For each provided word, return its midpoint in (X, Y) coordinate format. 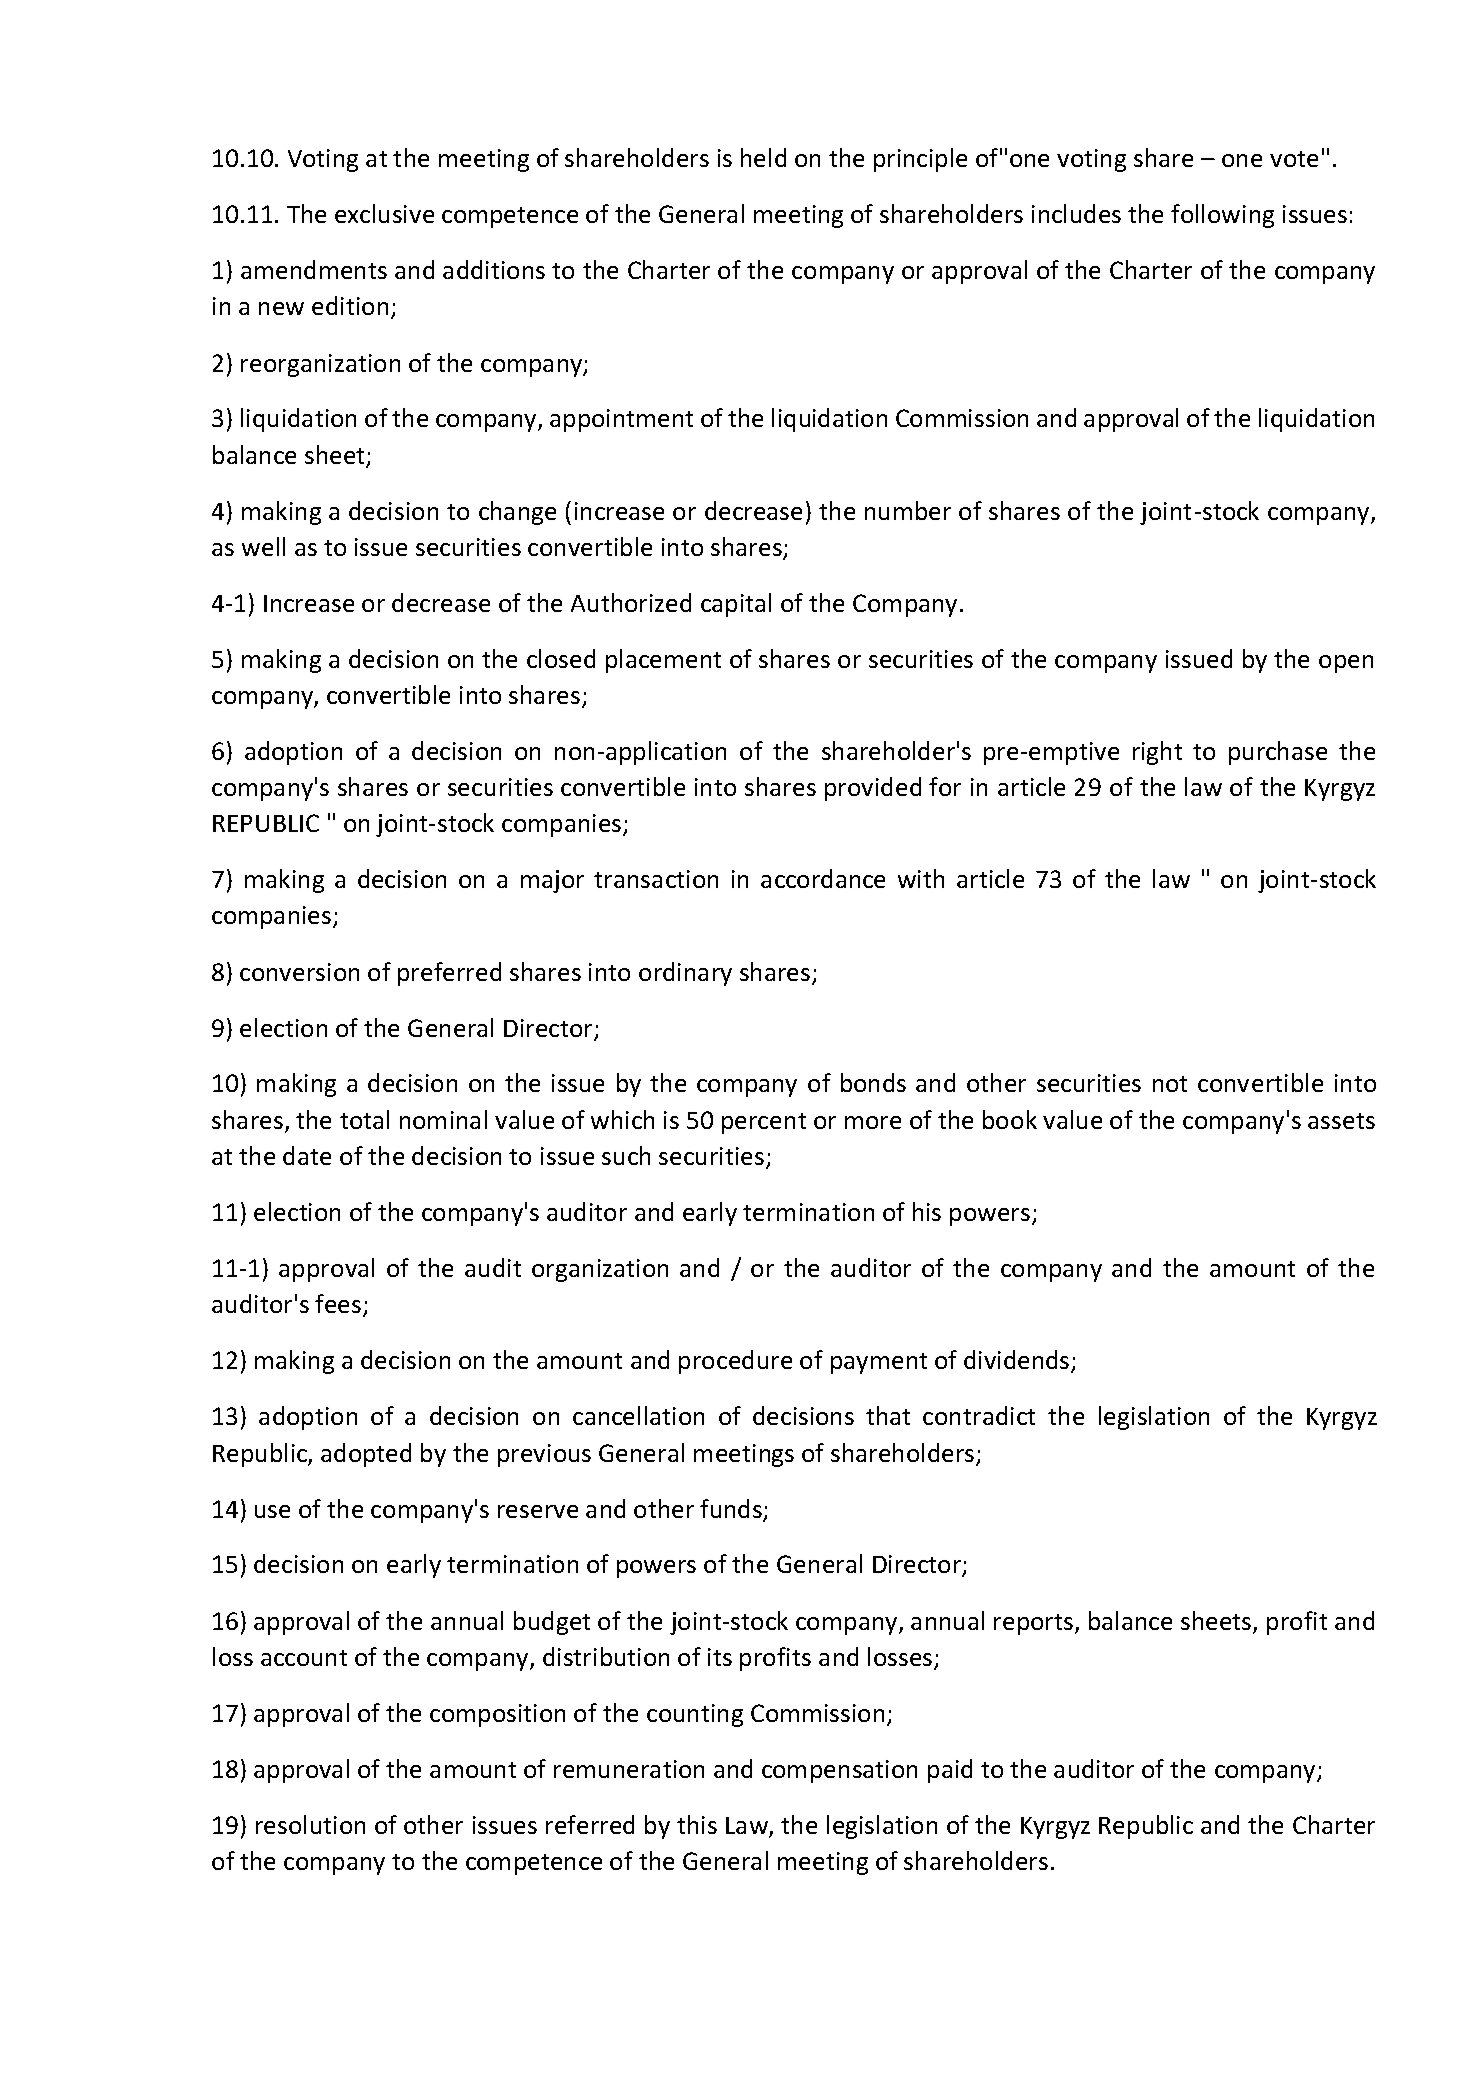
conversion (299, 972)
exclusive (384, 213)
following (1222, 216)
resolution (310, 1824)
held (763, 157)
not (1170, 1084)
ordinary (685, 974)
